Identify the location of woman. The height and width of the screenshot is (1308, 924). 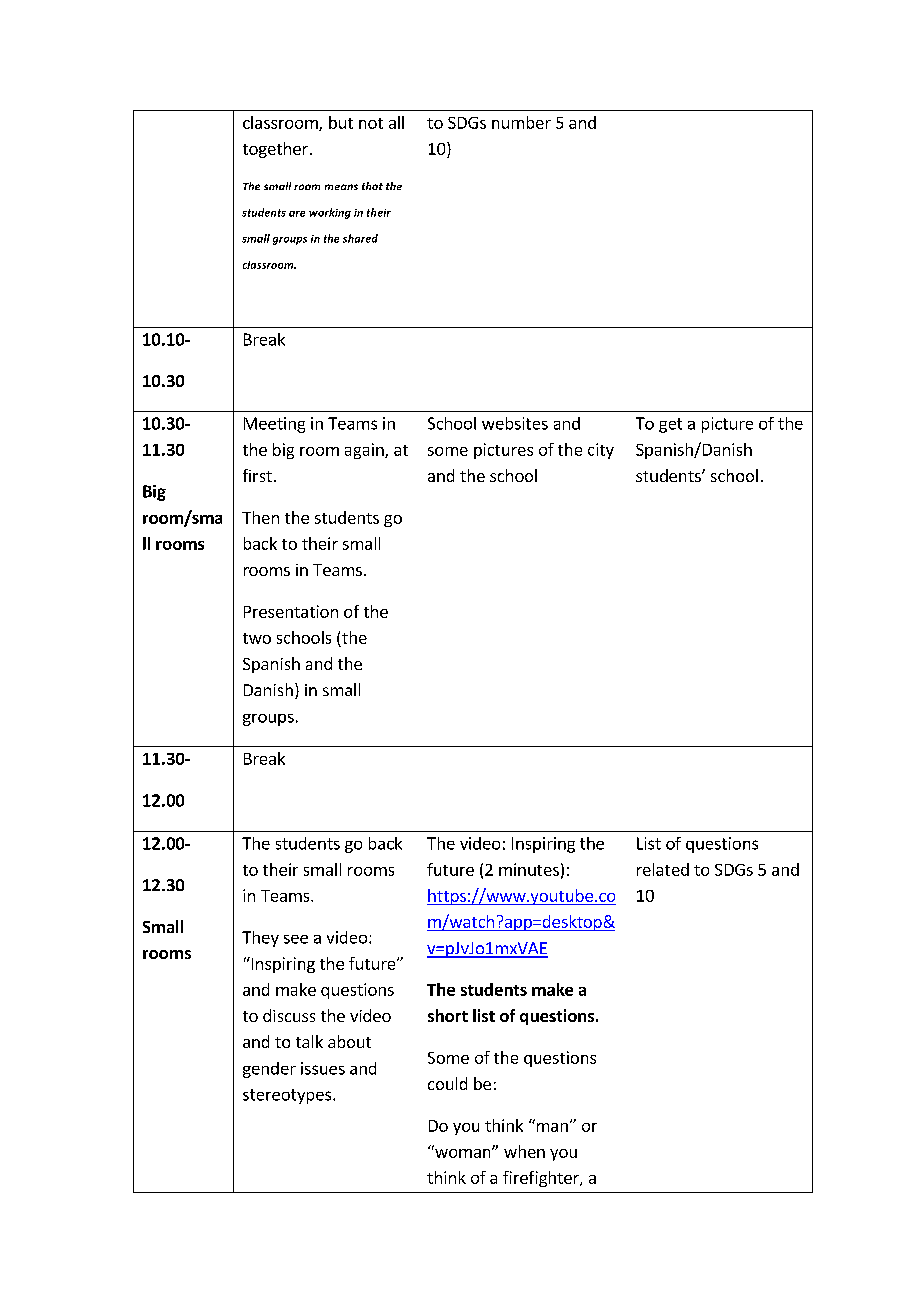
(463, 1152).
